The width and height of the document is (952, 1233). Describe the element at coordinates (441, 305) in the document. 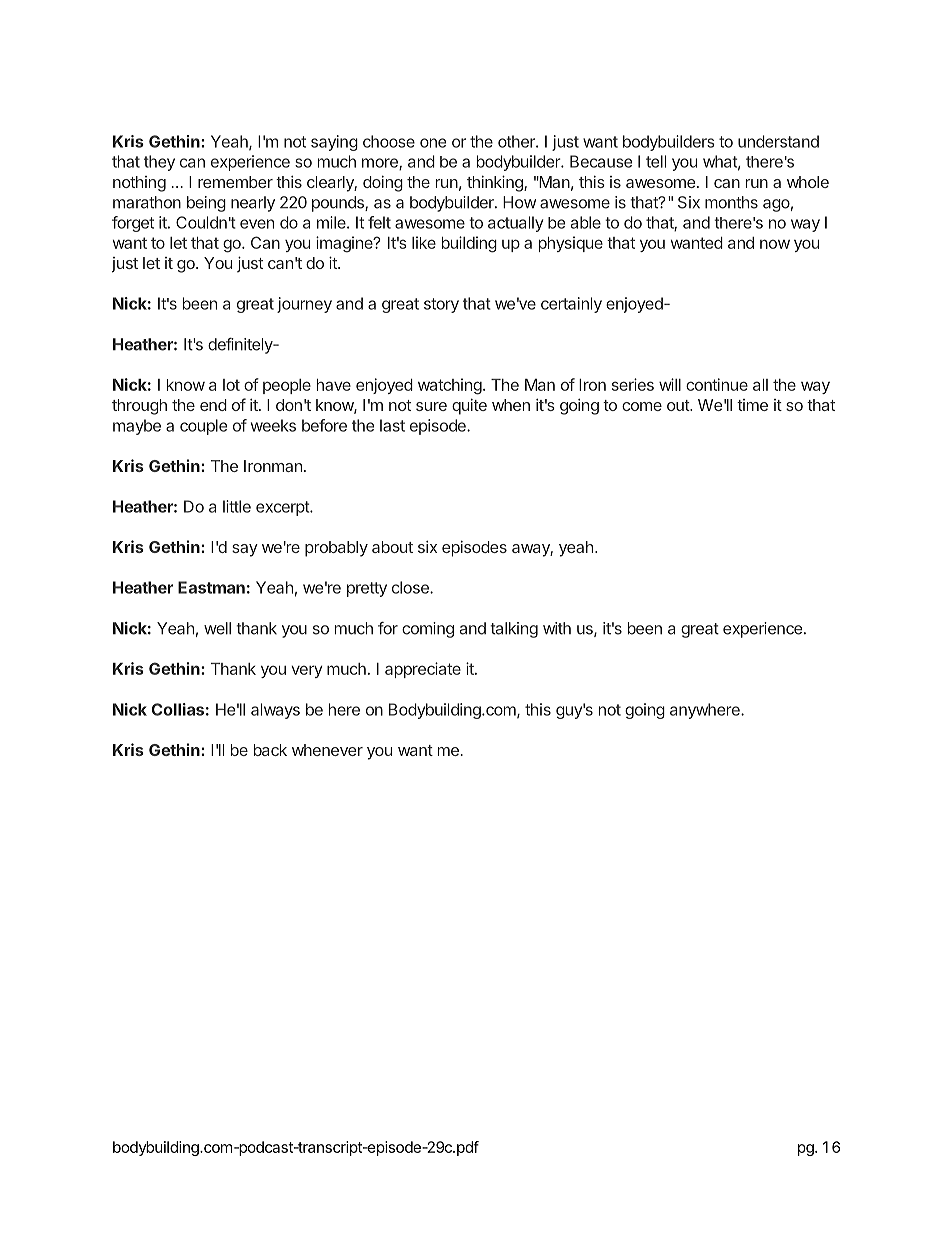

I see `story` at that location.
